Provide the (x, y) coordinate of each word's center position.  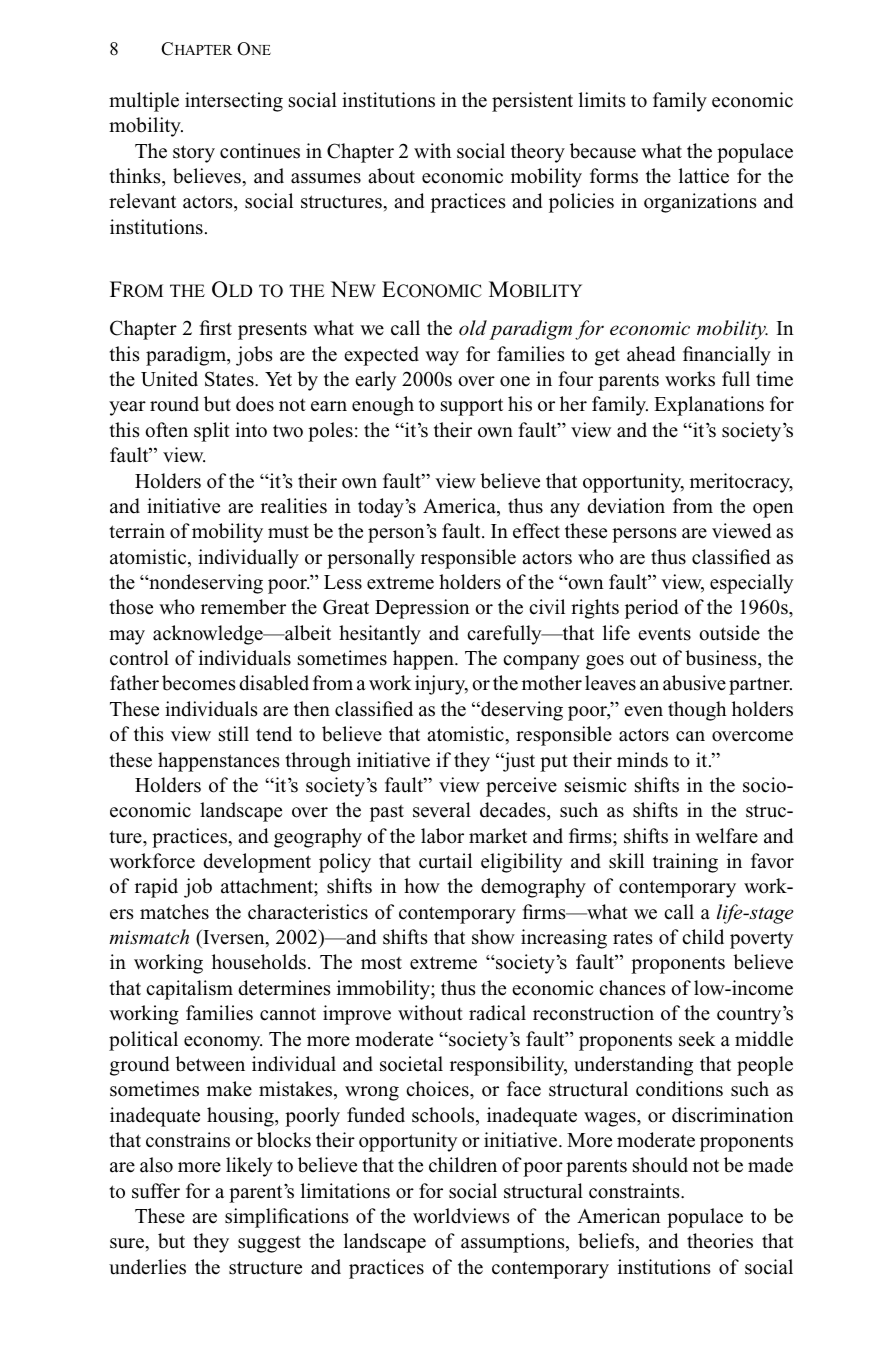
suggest (269, 1244)
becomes (199, 683)
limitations (345, 1191)
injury (441, 685)
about (391, 176)
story (194, 154)
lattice (704, 176)
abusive (694, 683)
